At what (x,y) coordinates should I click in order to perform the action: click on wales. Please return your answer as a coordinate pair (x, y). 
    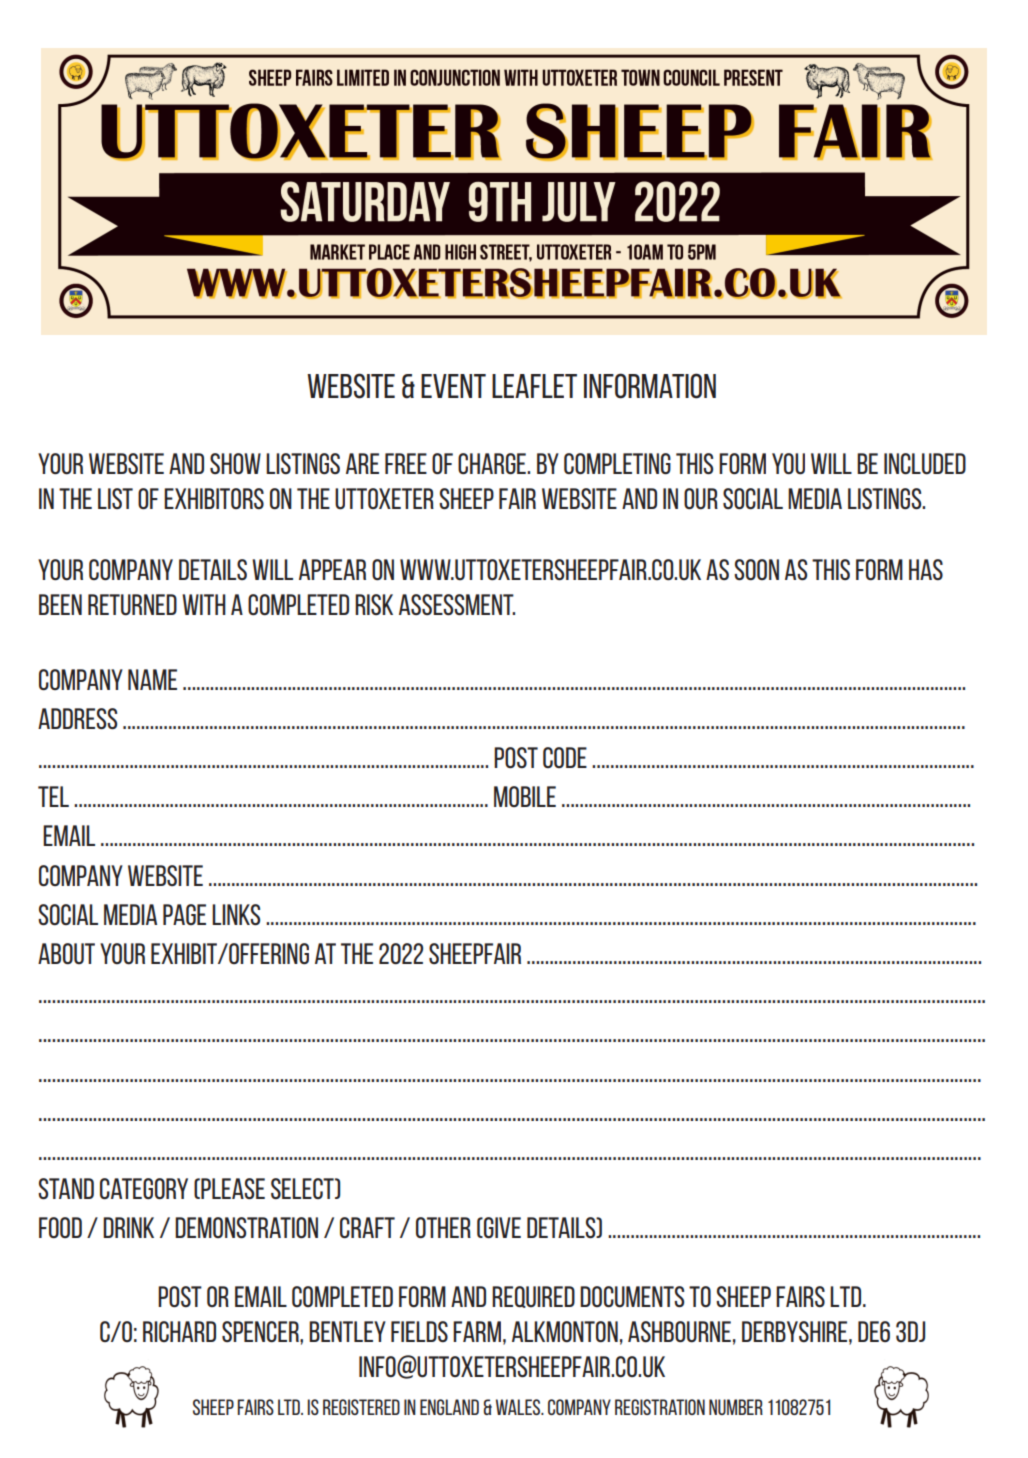
    Looking at the image, I should click on (519, 1407).
